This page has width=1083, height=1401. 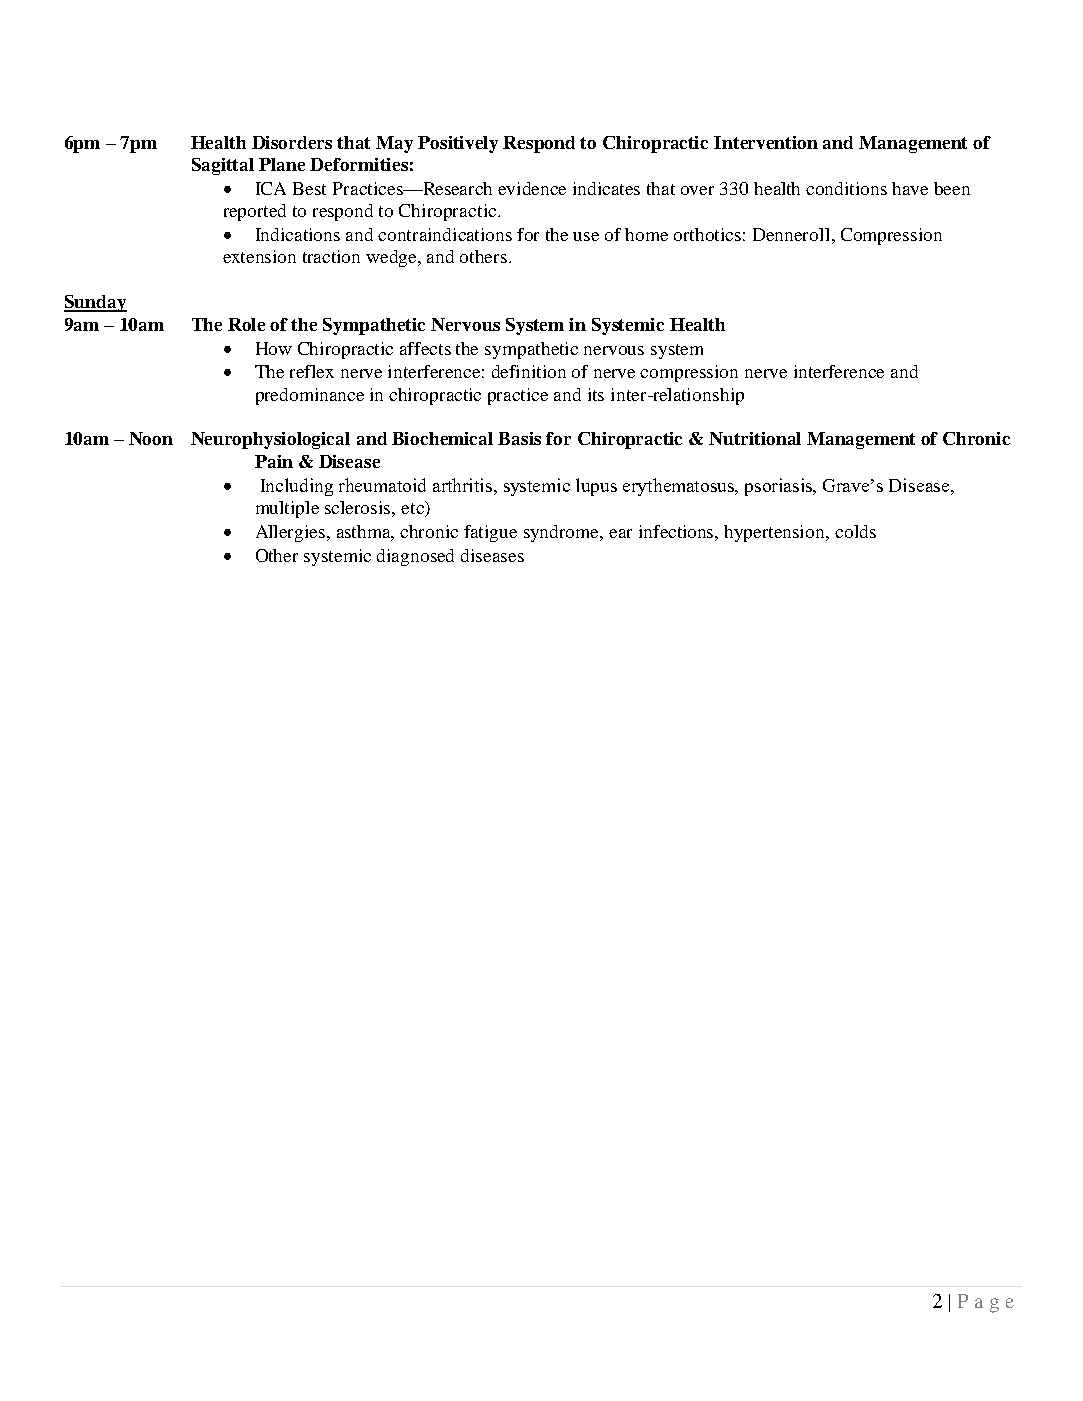 What do you see at coordinates (846, 188) in the page?
I see `conditions` at bounding box center [846, 188].
